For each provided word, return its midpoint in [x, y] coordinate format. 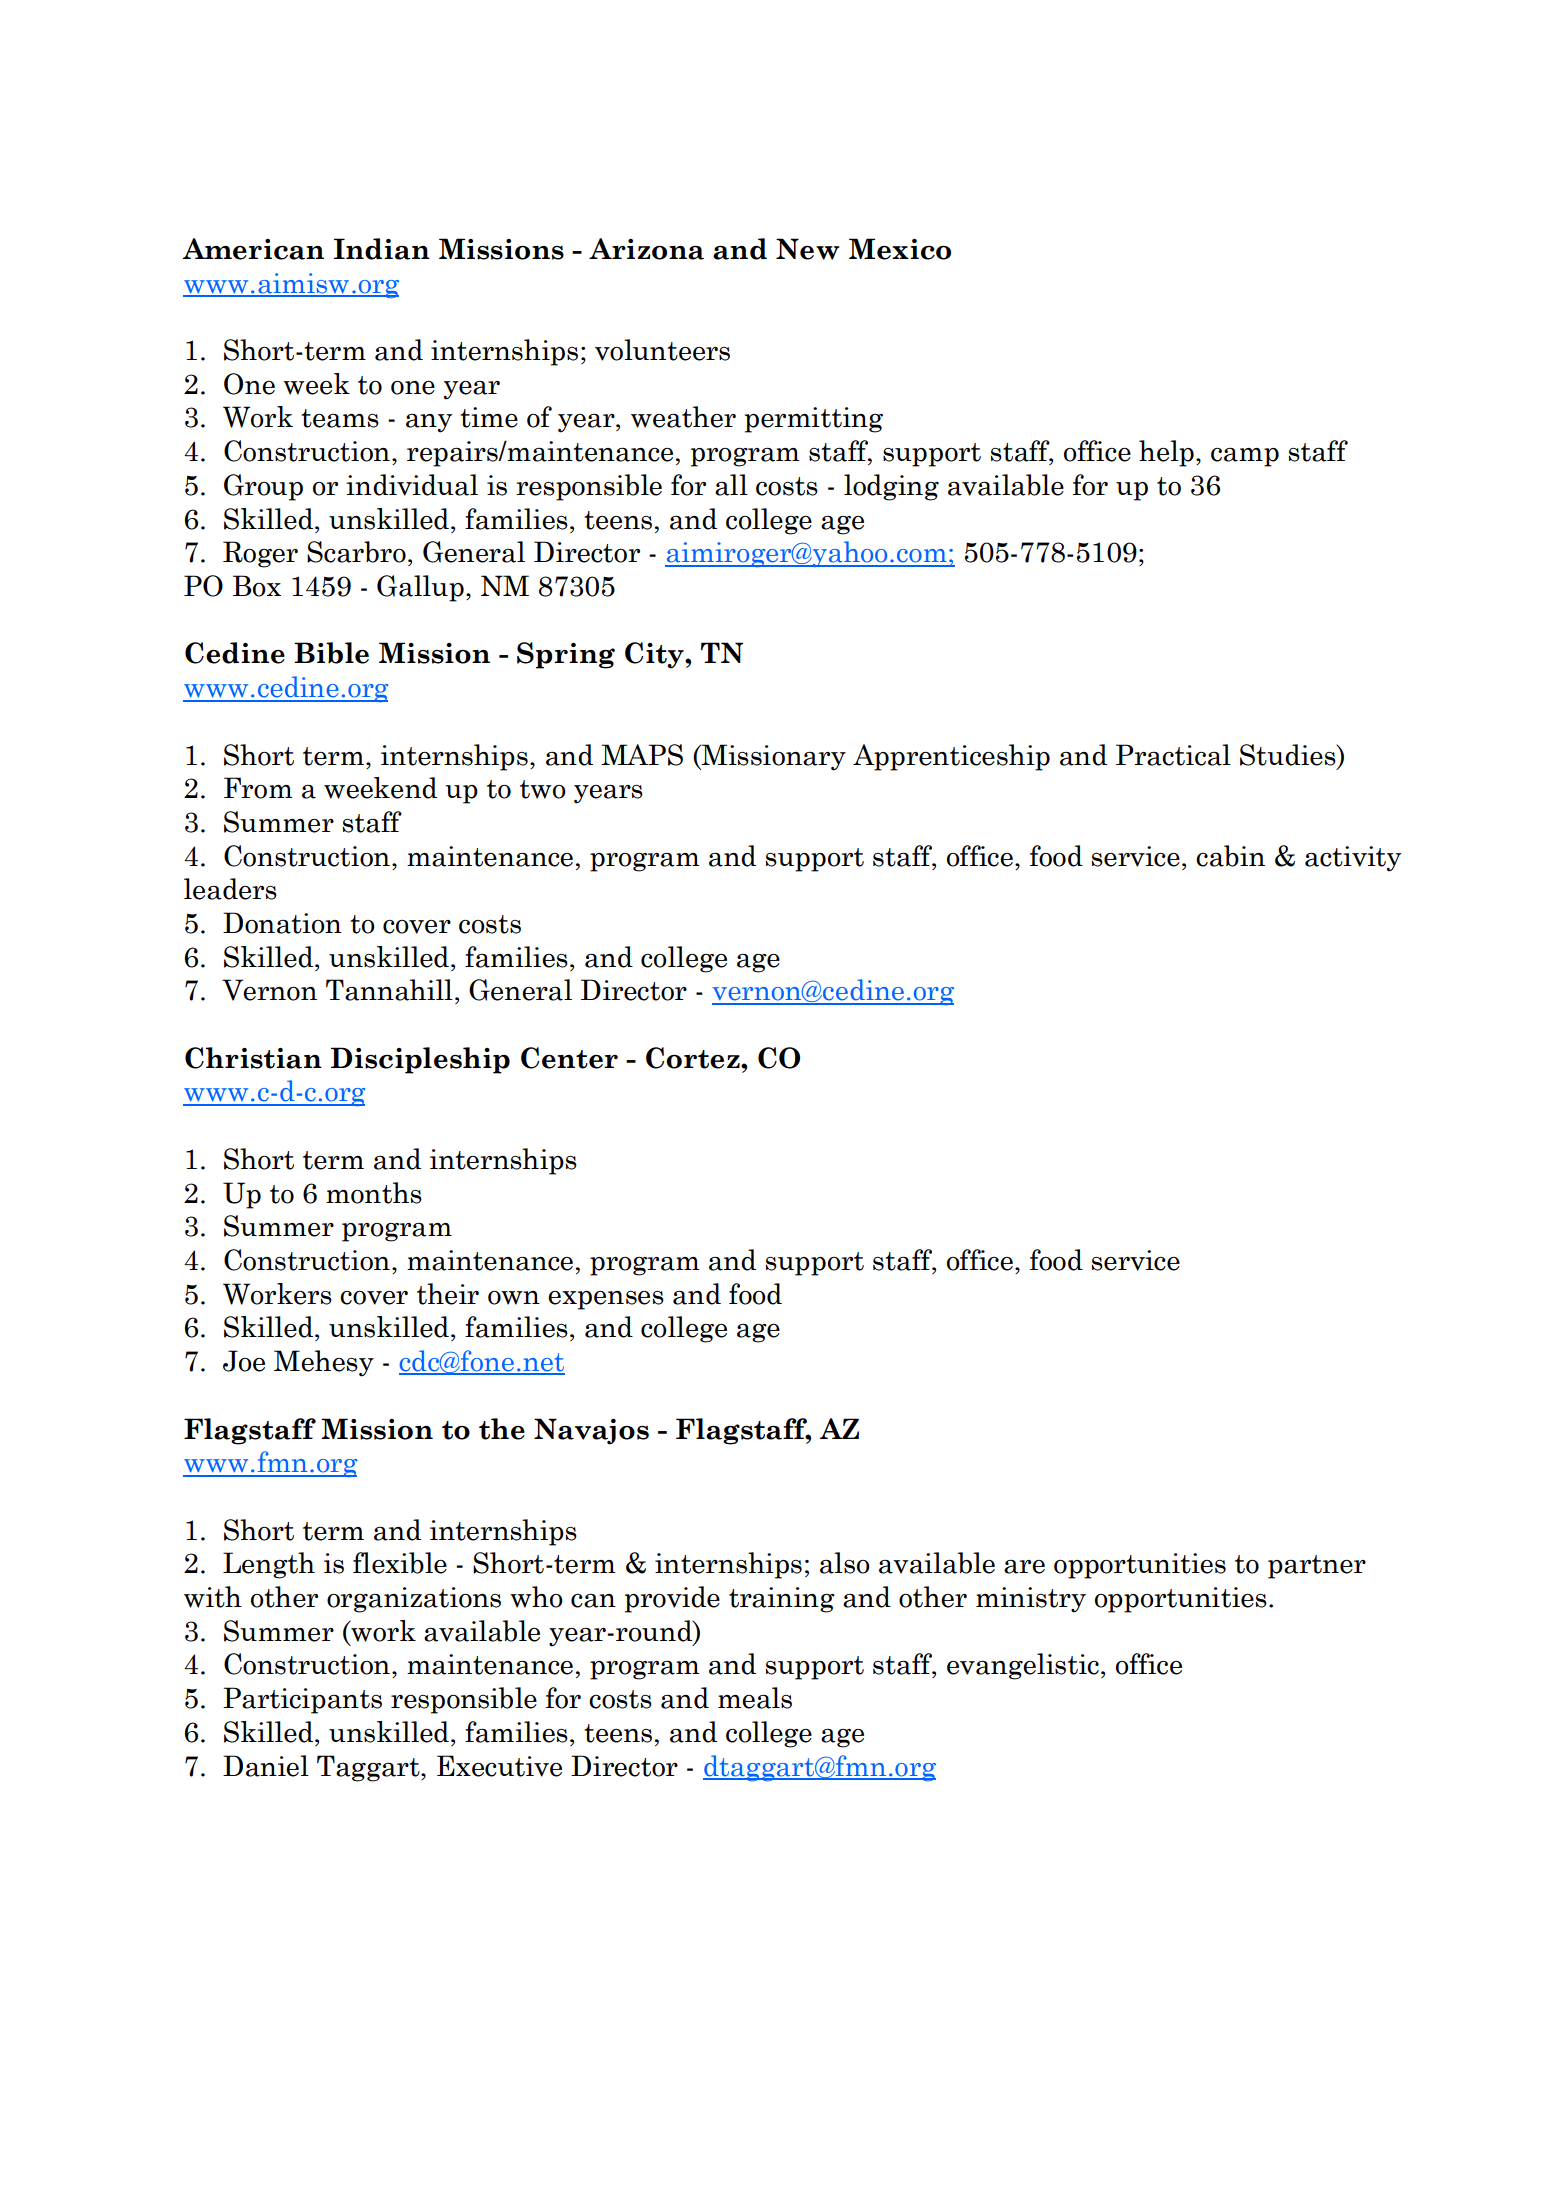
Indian [382, 249]
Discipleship [420, 1060]
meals [755, 1698]
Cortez [694, 1058]
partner [1317, 1567]
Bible [331, 653]
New [808, 249]
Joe [244, 1361]
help [1166, 453]
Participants [302, 1700]
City [655, 655]
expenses [606, 1300]
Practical [1173, 755]
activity [1353, 859]
